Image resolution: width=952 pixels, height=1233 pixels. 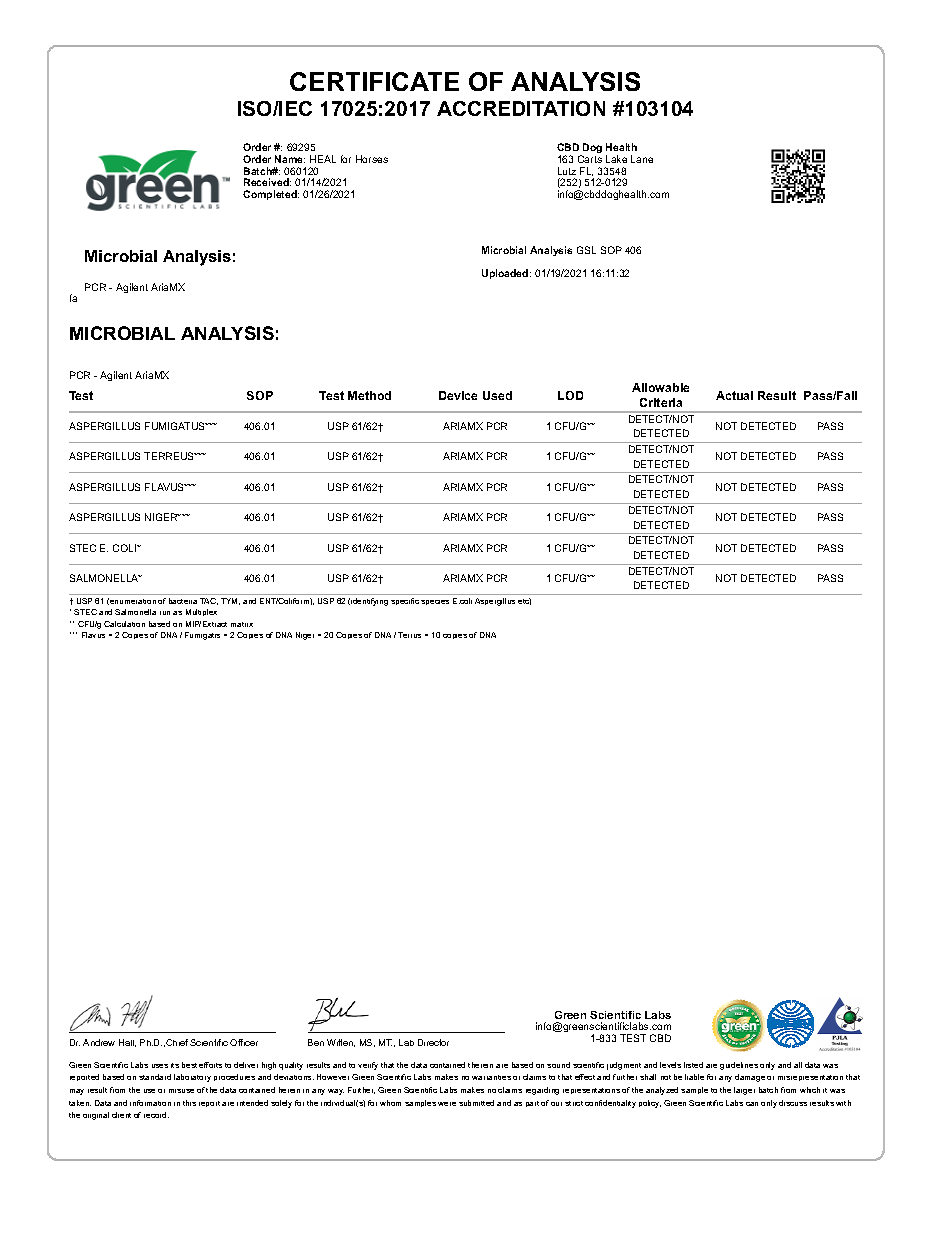 What do you see at coordinates (447, 1104) in the screenshot?
I see `were` at bounding box center [447, 1104].
